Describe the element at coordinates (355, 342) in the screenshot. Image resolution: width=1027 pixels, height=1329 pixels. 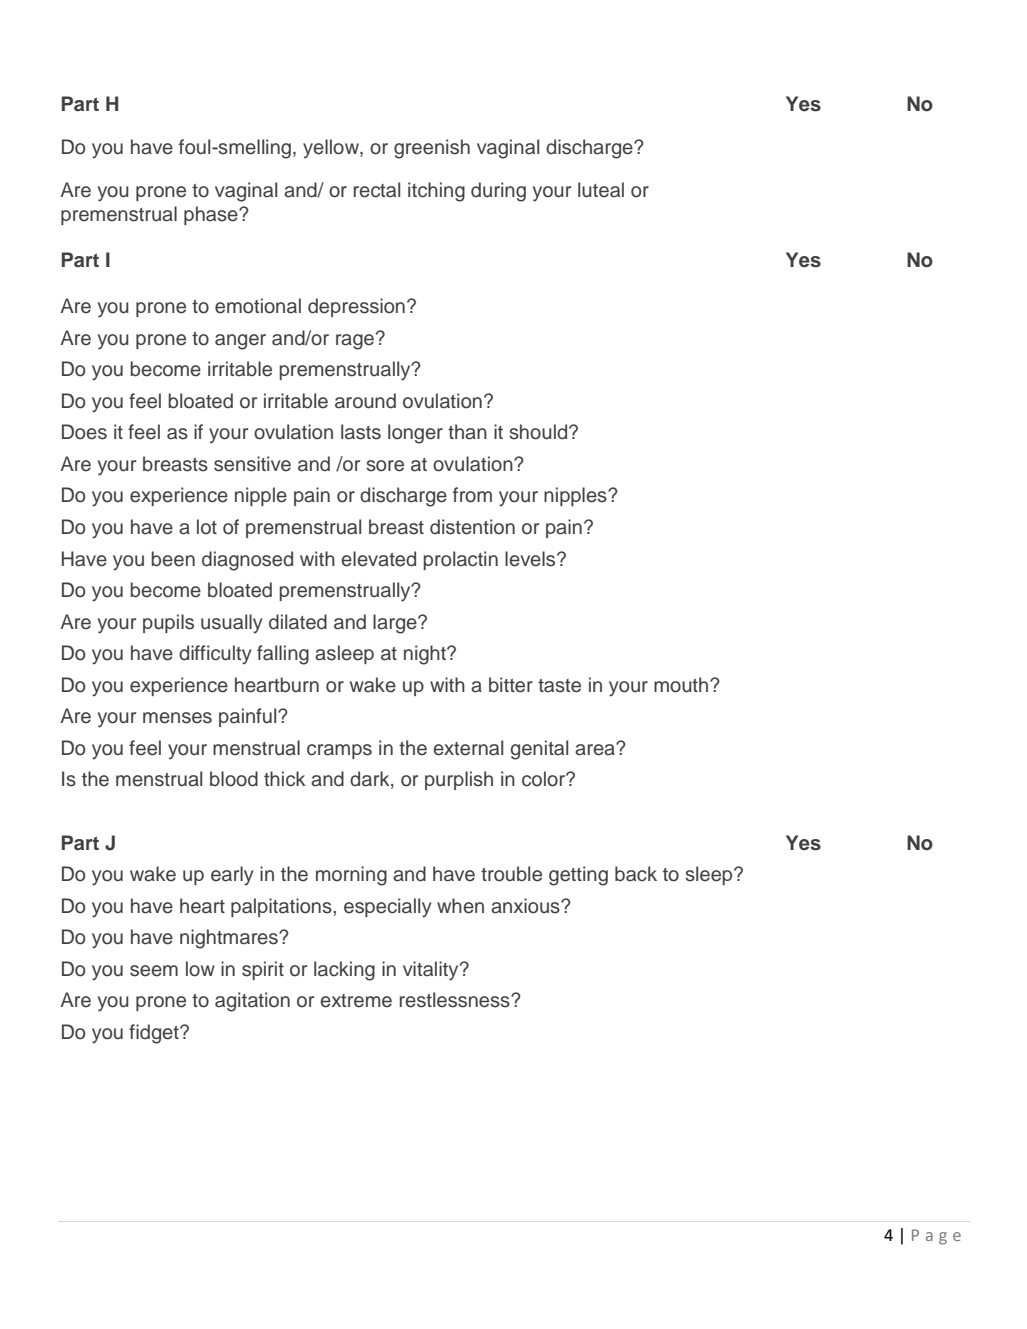
I see `rage` at that location.
